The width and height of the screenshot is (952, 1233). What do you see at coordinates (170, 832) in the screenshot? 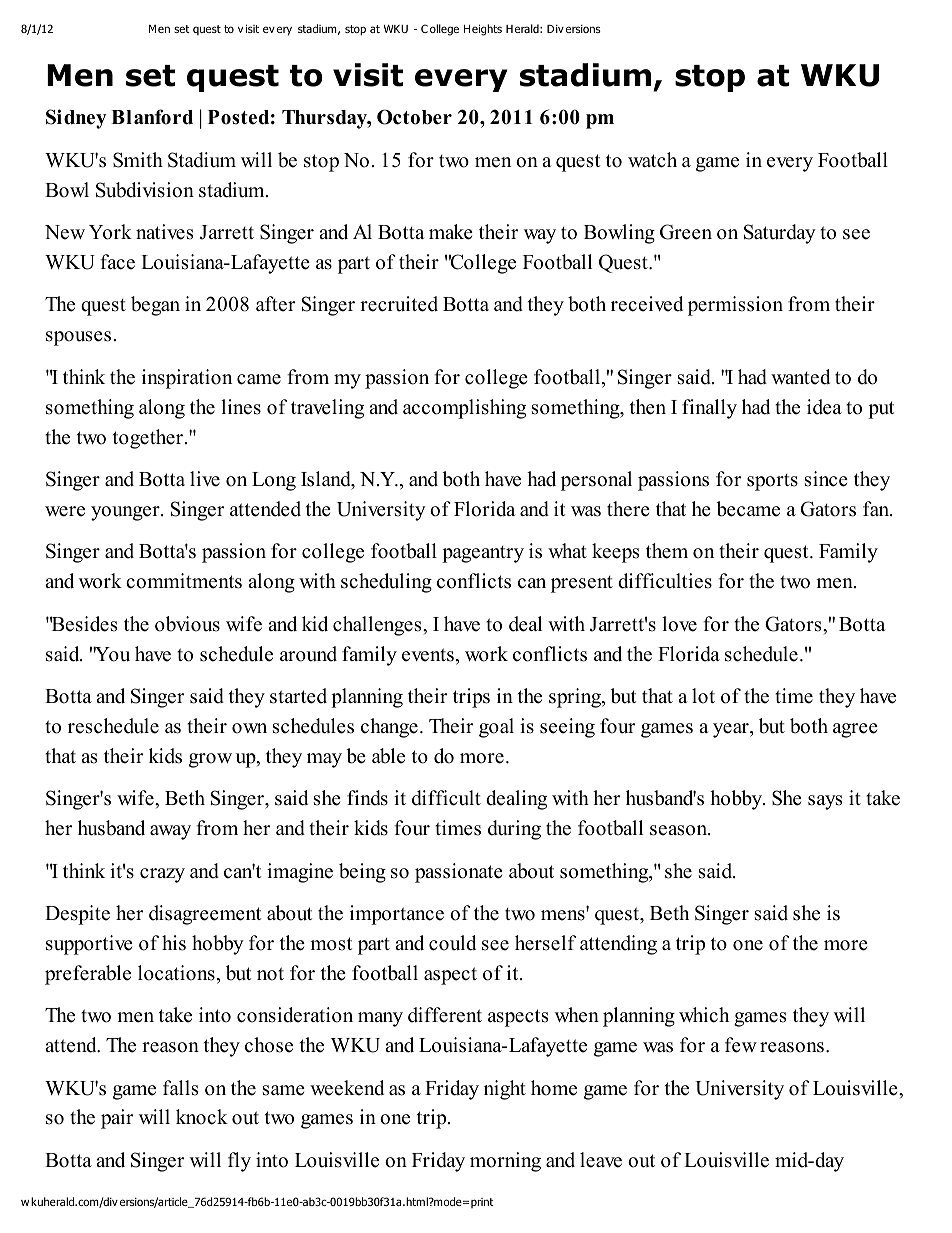
I see `away` at bounding box center [170, 832].
